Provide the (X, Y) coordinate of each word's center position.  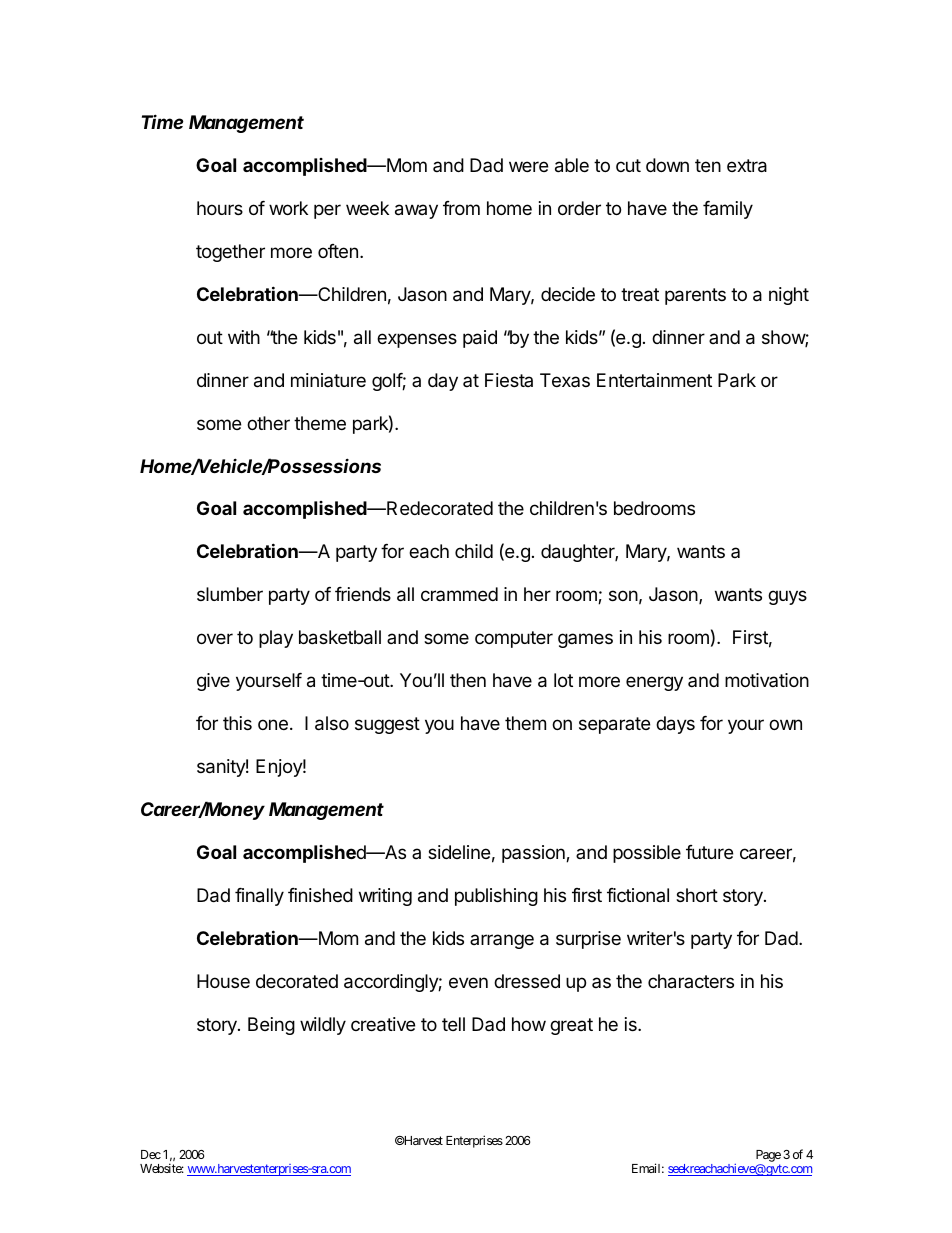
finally (259, 897)
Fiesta (509, 380)
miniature (328, 380)
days (675, 725)
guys (787, 597)
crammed (459, 594)
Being (271, 1026)
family (728, 210)
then (468, 680)
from (461, 208)
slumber (230, 594)
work (288, 208)
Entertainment (654, 380)
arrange (502, 941)
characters (691, 981)
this (237, 723)
